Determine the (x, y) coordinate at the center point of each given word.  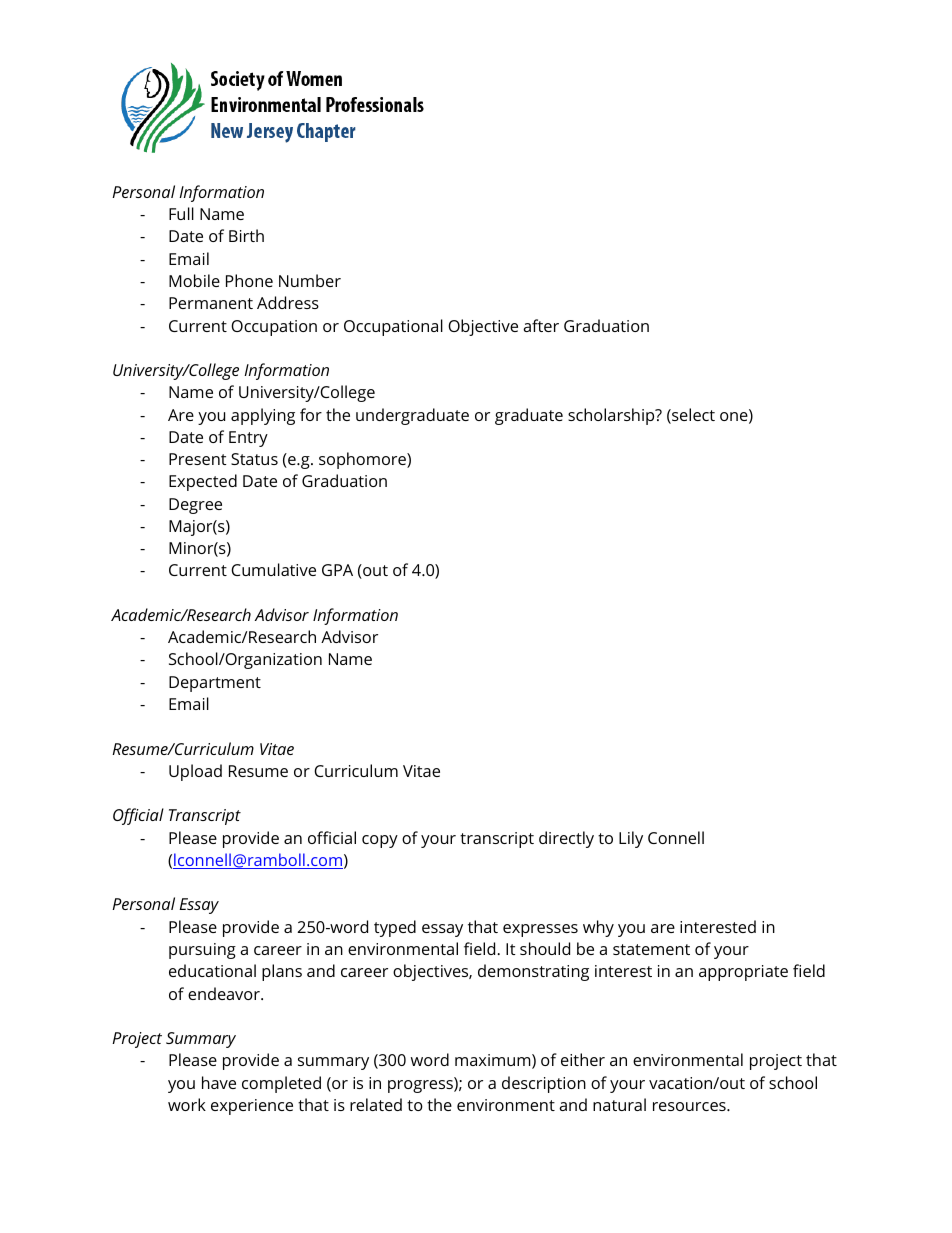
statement (651, 949)
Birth (246, 235)
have (219, 1082)
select (692, 416)
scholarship (612, 416)
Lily (631, 839)
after (541, 325)
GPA (337, 570)
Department (215, 684)
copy (380, 841)
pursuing (202, 951)
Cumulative (273, 569)
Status (254, 459)
